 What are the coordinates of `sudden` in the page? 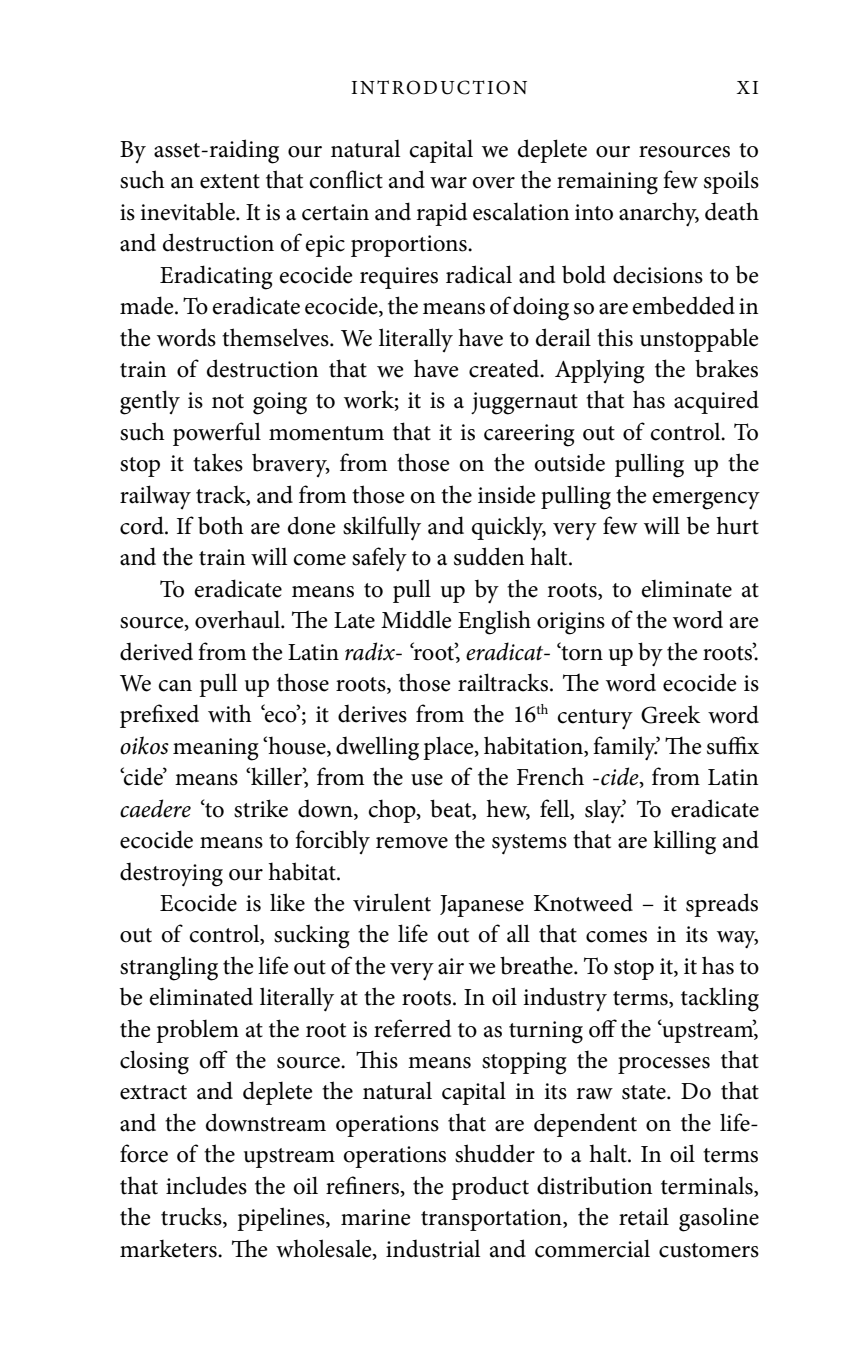 It's located at (489, 556).
